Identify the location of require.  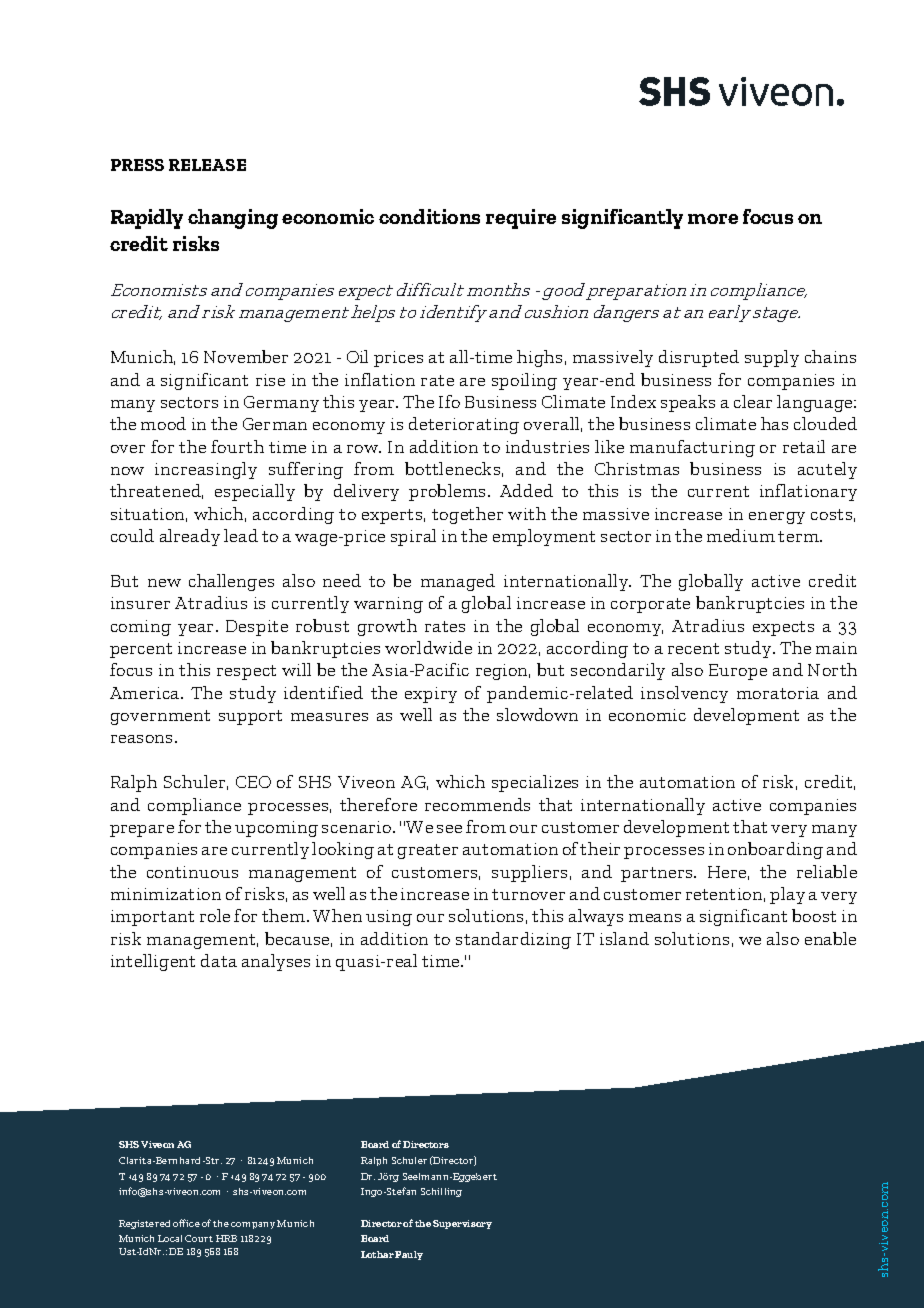
(521, 219).
